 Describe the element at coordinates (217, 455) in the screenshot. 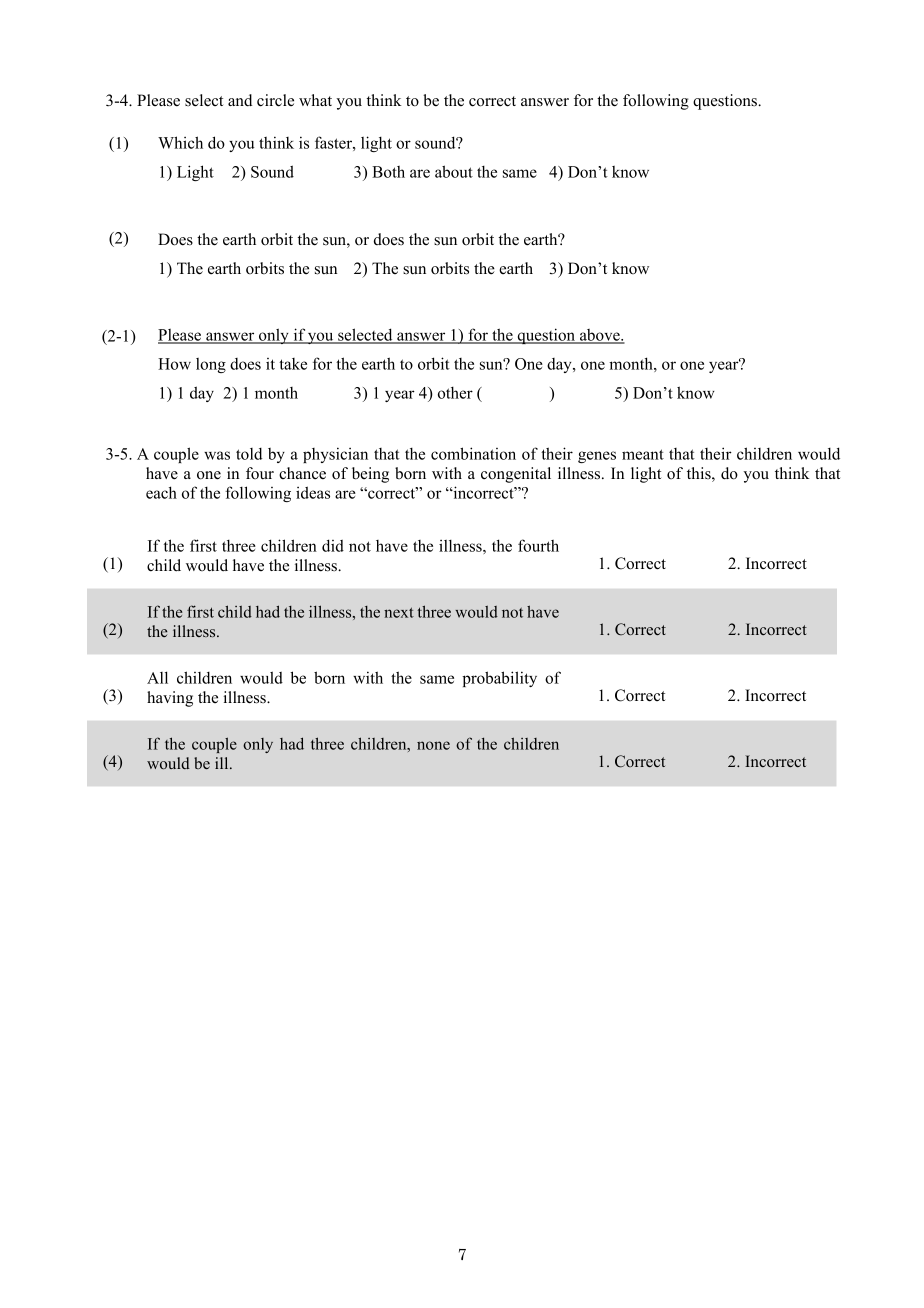

I see `was` at that location.
